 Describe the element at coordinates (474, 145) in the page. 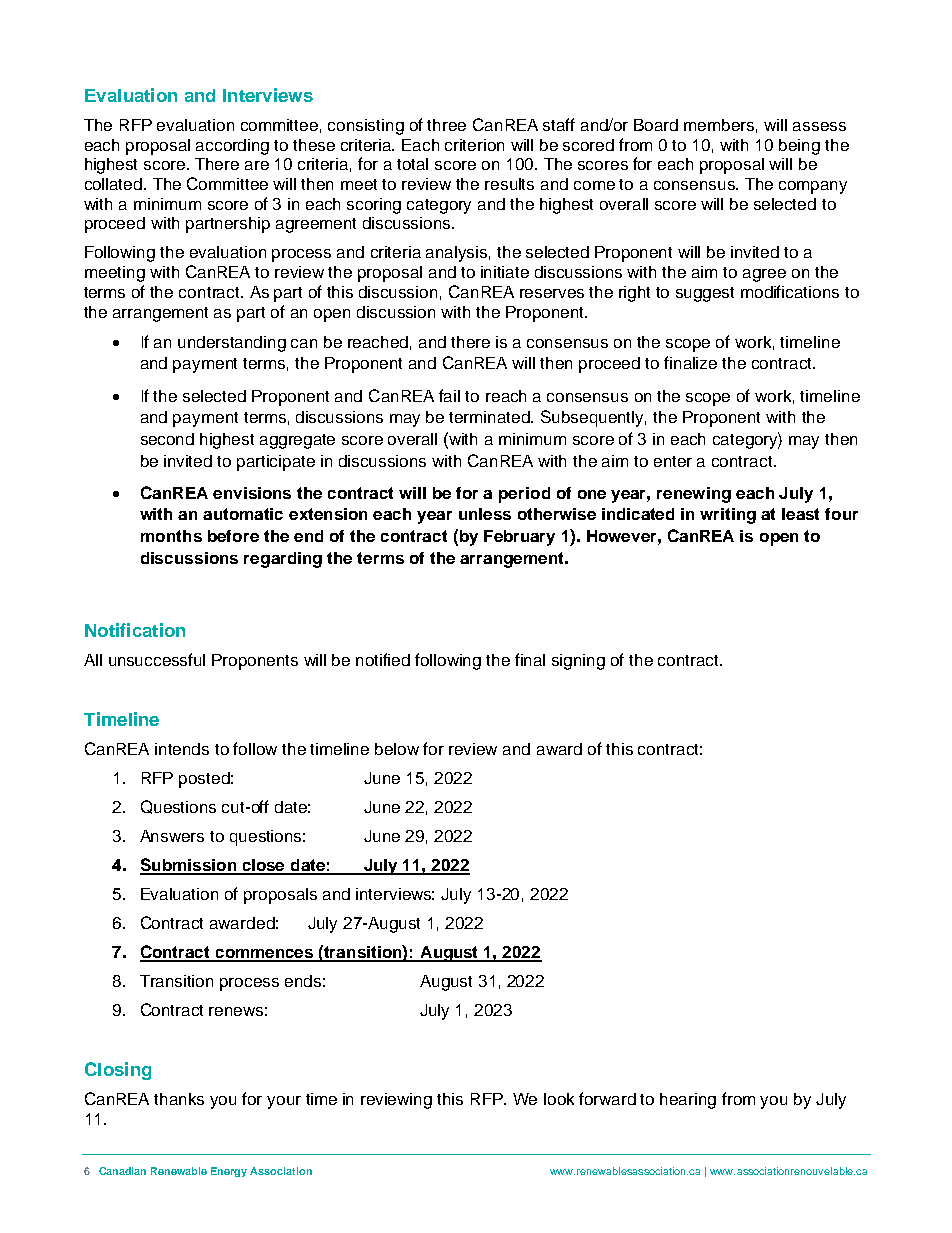

I see `criterion` at that location.
